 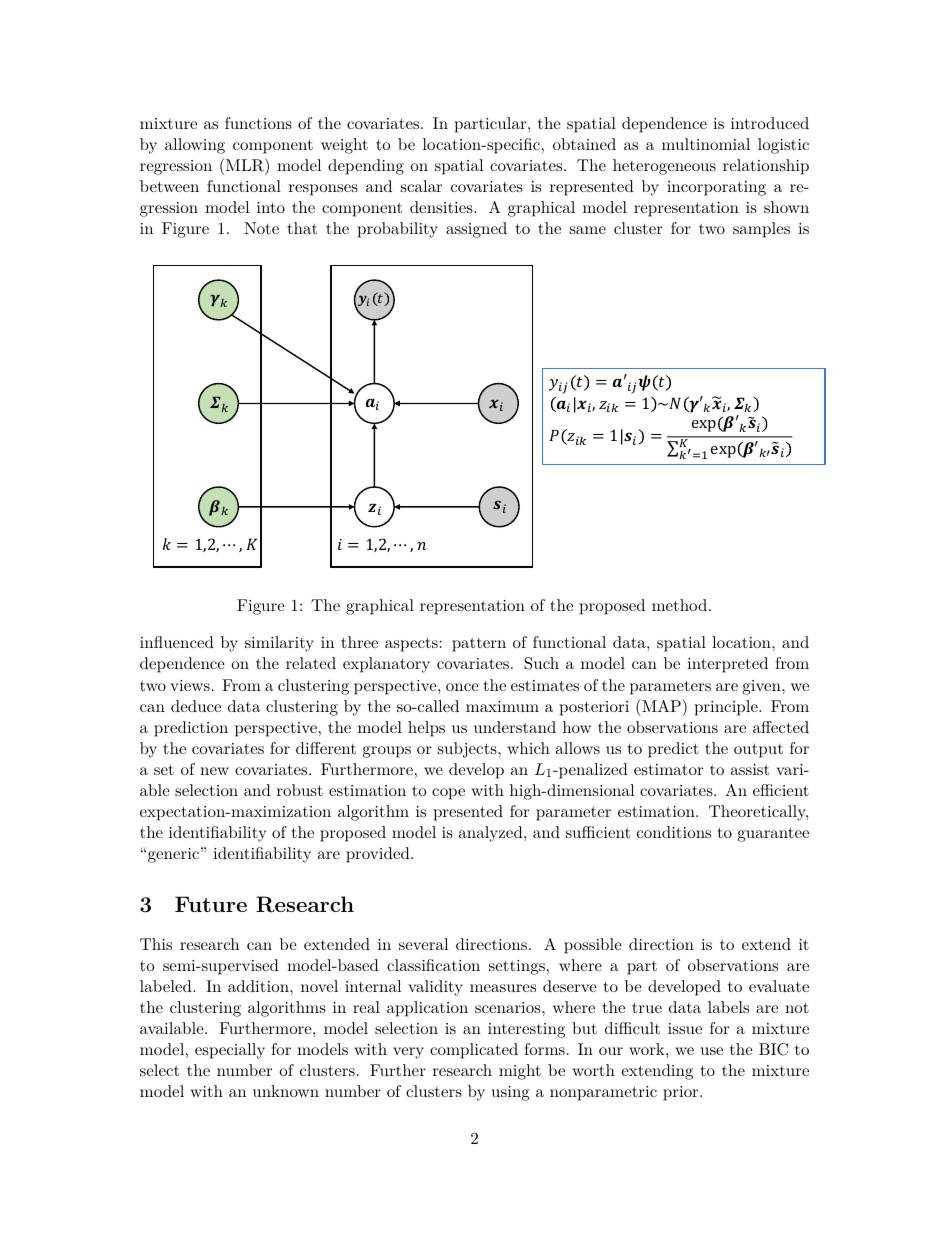 I want to click on samples, so click(x=761, y=230).
